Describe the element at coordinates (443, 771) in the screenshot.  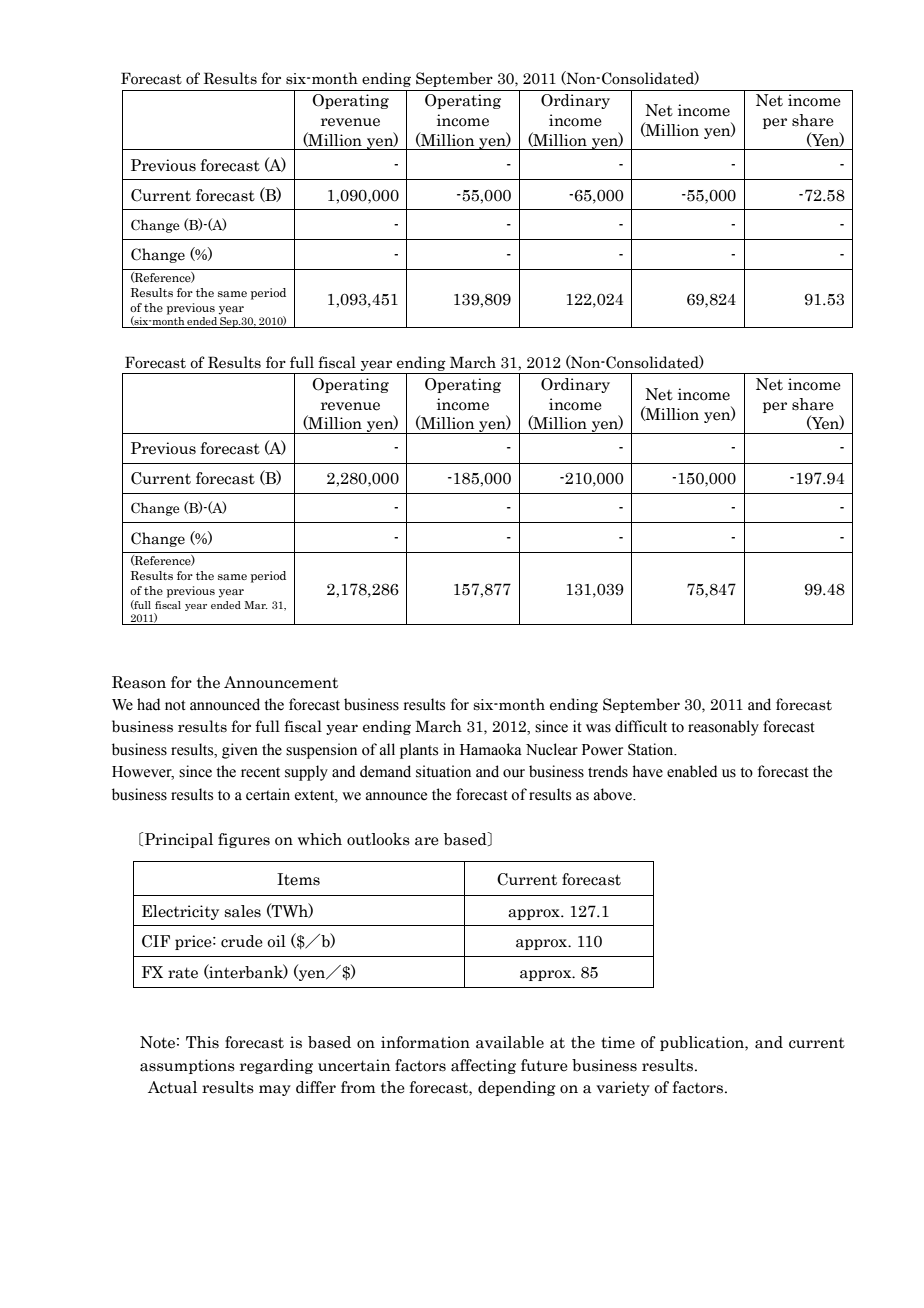
I see `situation` at that location.
